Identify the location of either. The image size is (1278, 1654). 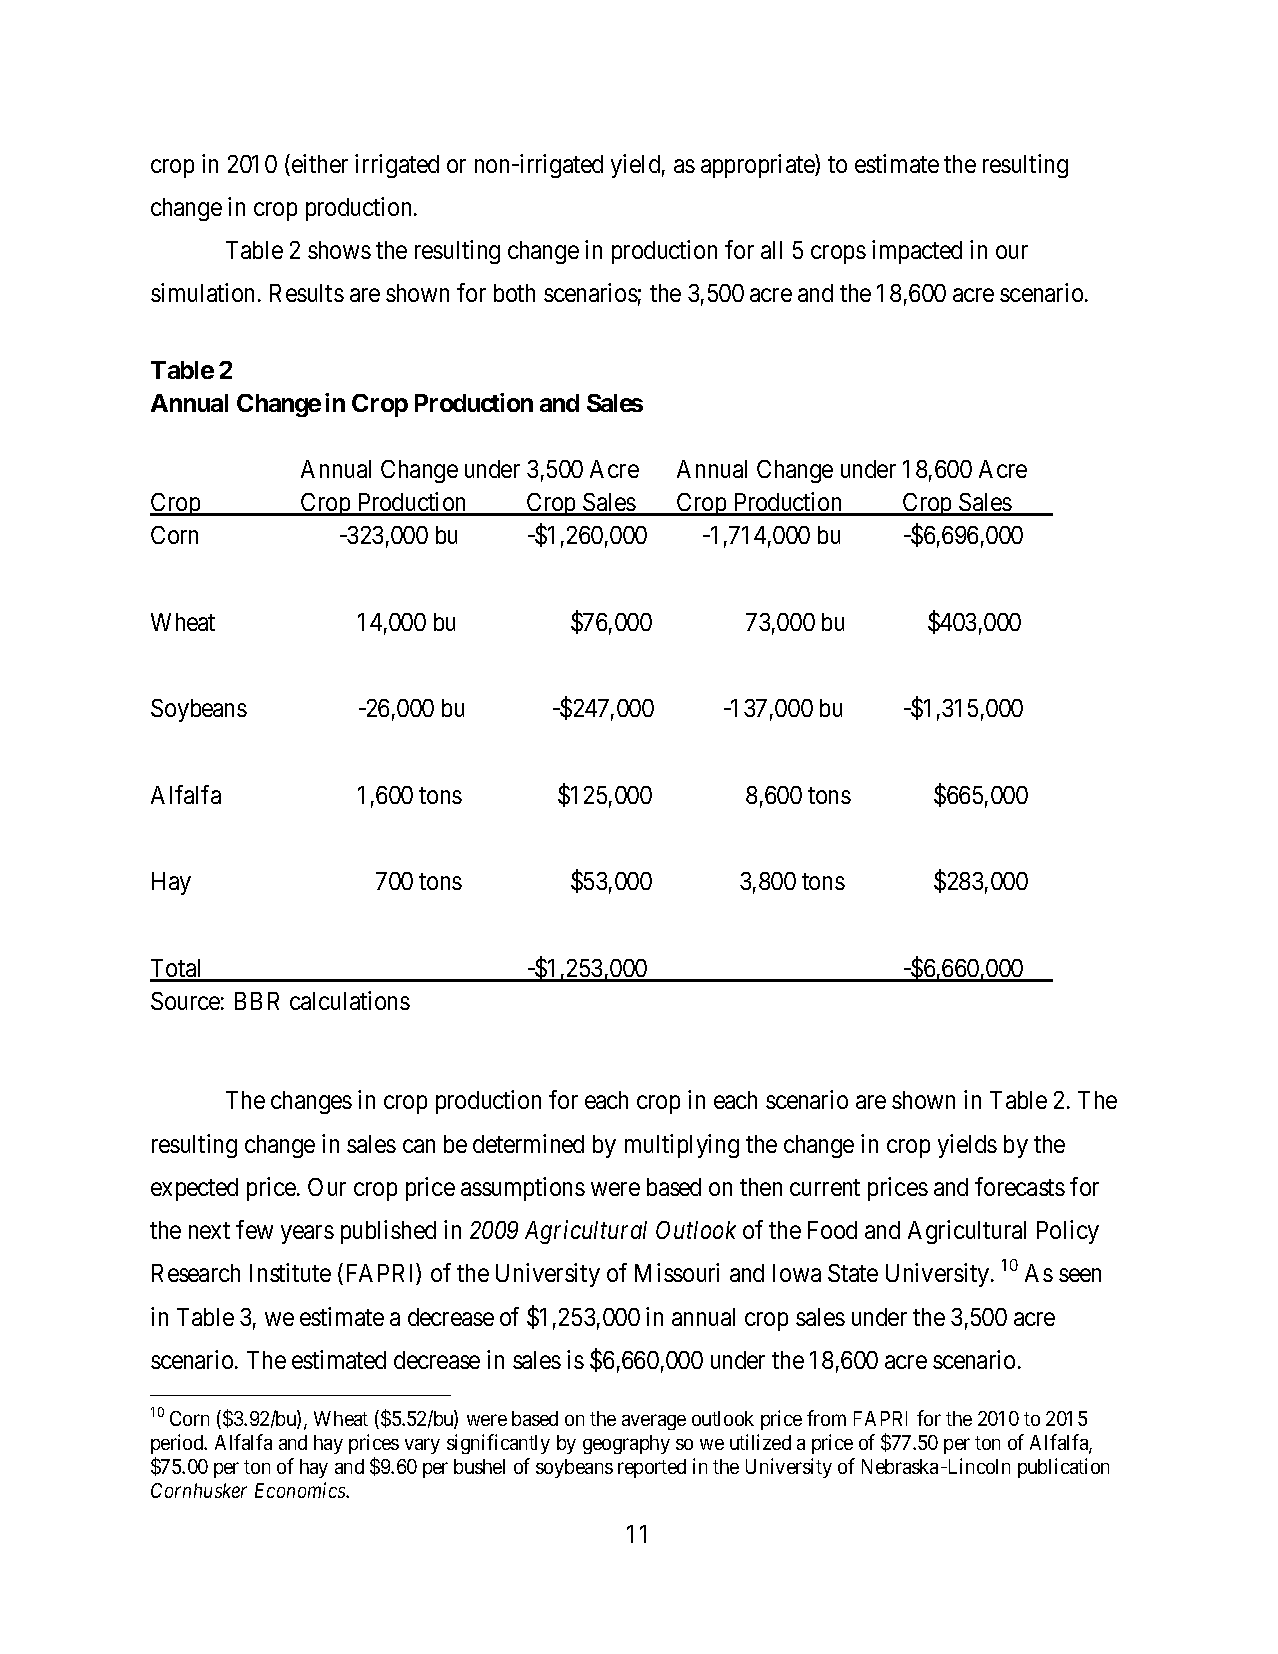
(320, 163).
